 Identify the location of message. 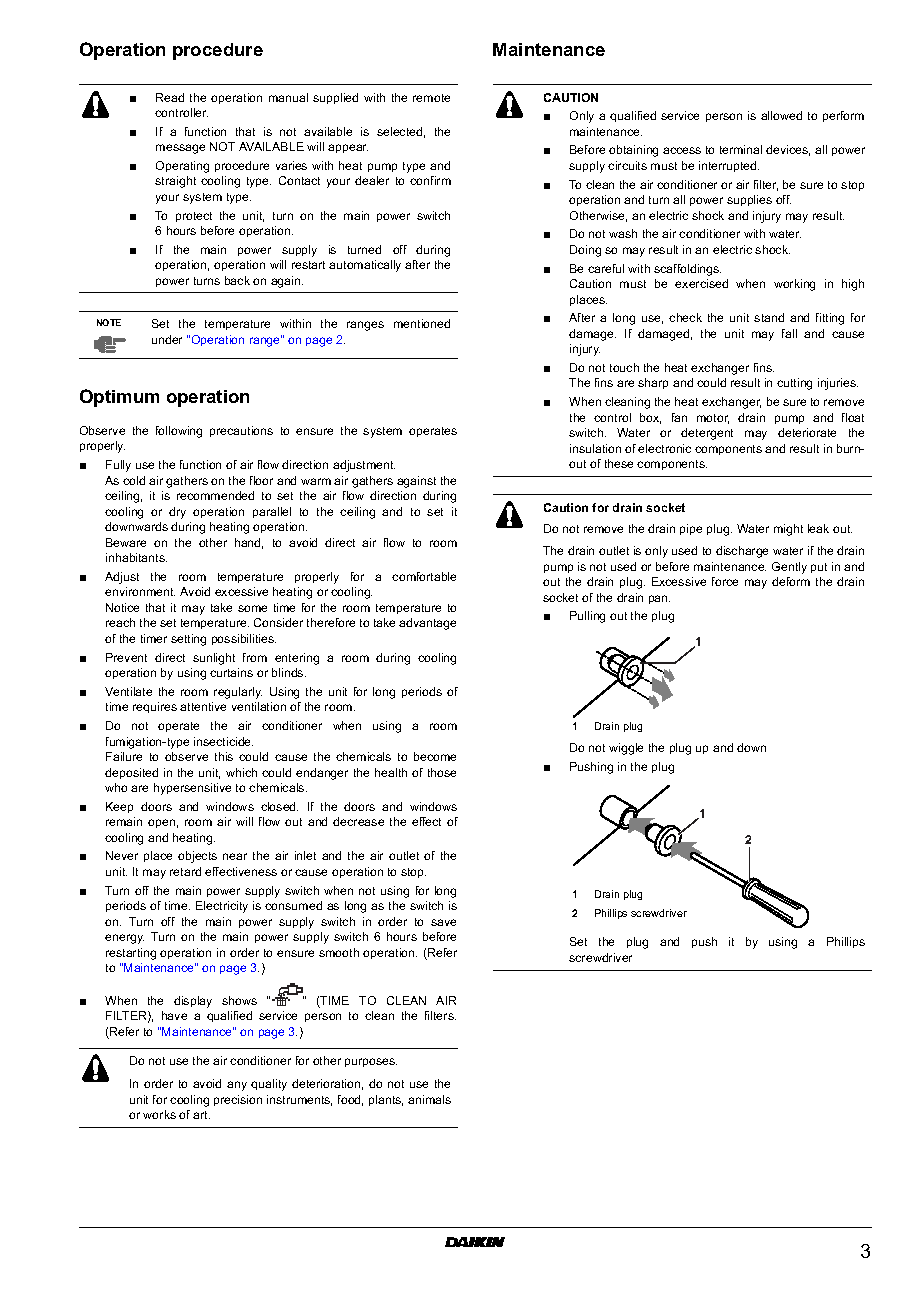
(180, 149).
